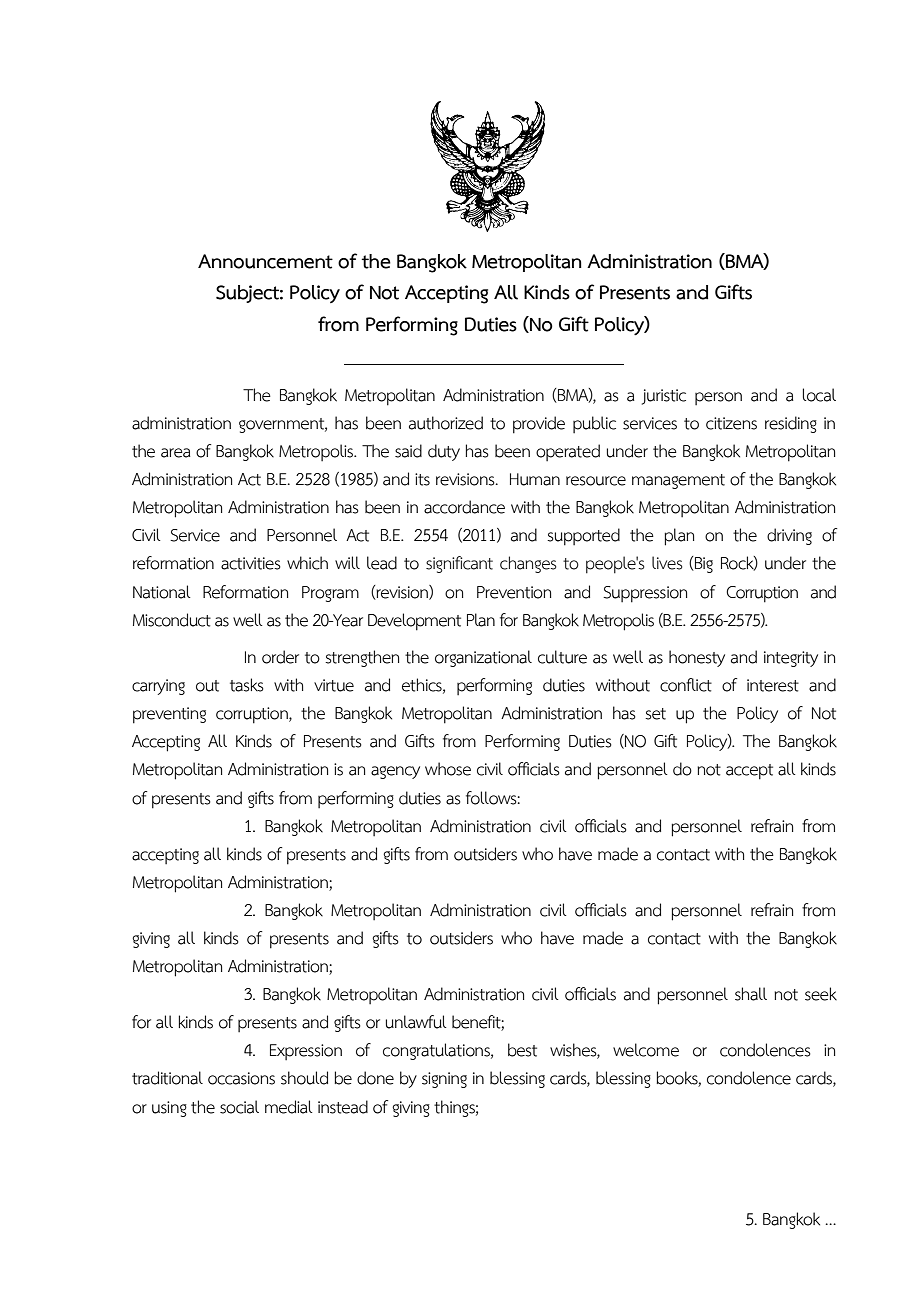 This document has height=1308, width=924. I want to click on Announcement, so click(265, 261).
